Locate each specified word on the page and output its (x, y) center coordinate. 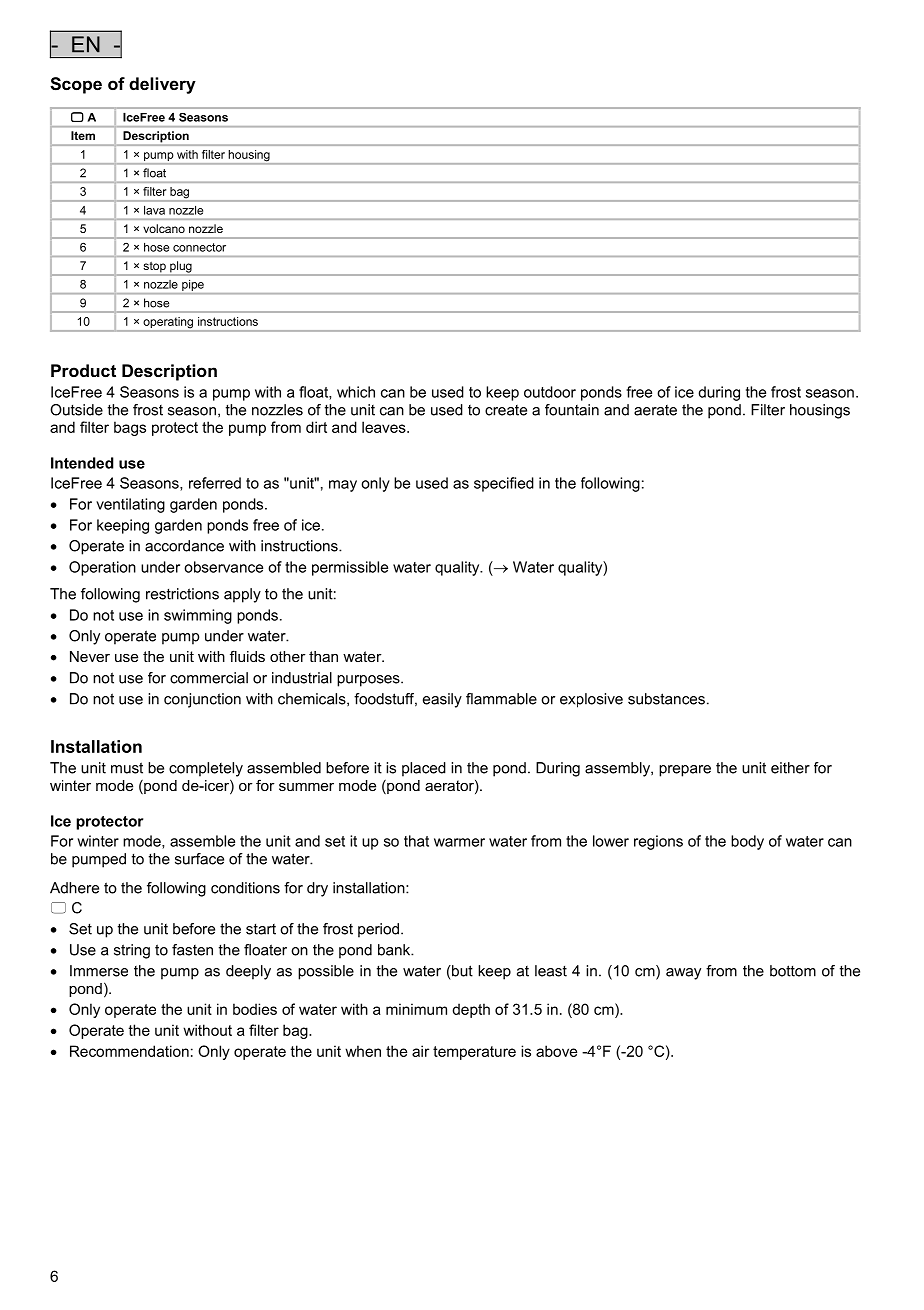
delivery (162, 85)
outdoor (550, 392)
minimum (416, 1009)
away (683, 974)
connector (199, 247)
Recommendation (129, 1051)
